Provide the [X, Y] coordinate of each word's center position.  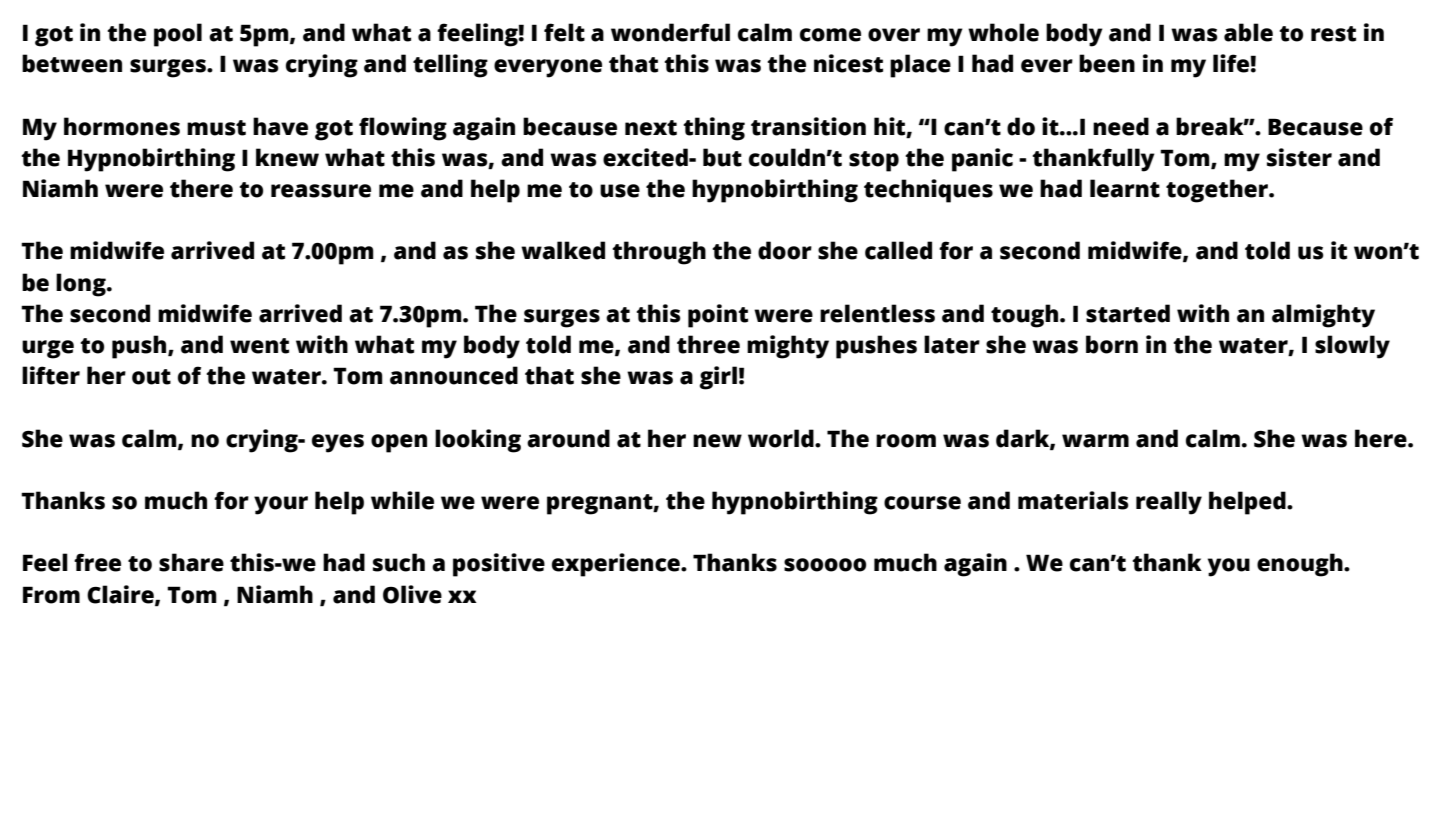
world [782, 438]
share [191, 562]
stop [874, 161]
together [1218, 191]
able [1248, 32]
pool [178, 35]
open [399, 443]
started [1128, 313]
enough [1301, 565]
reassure [321, 191]
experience [617, 565]
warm [1095, 441]
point [718, 316]
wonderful [670, 32]
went [259, 346]
